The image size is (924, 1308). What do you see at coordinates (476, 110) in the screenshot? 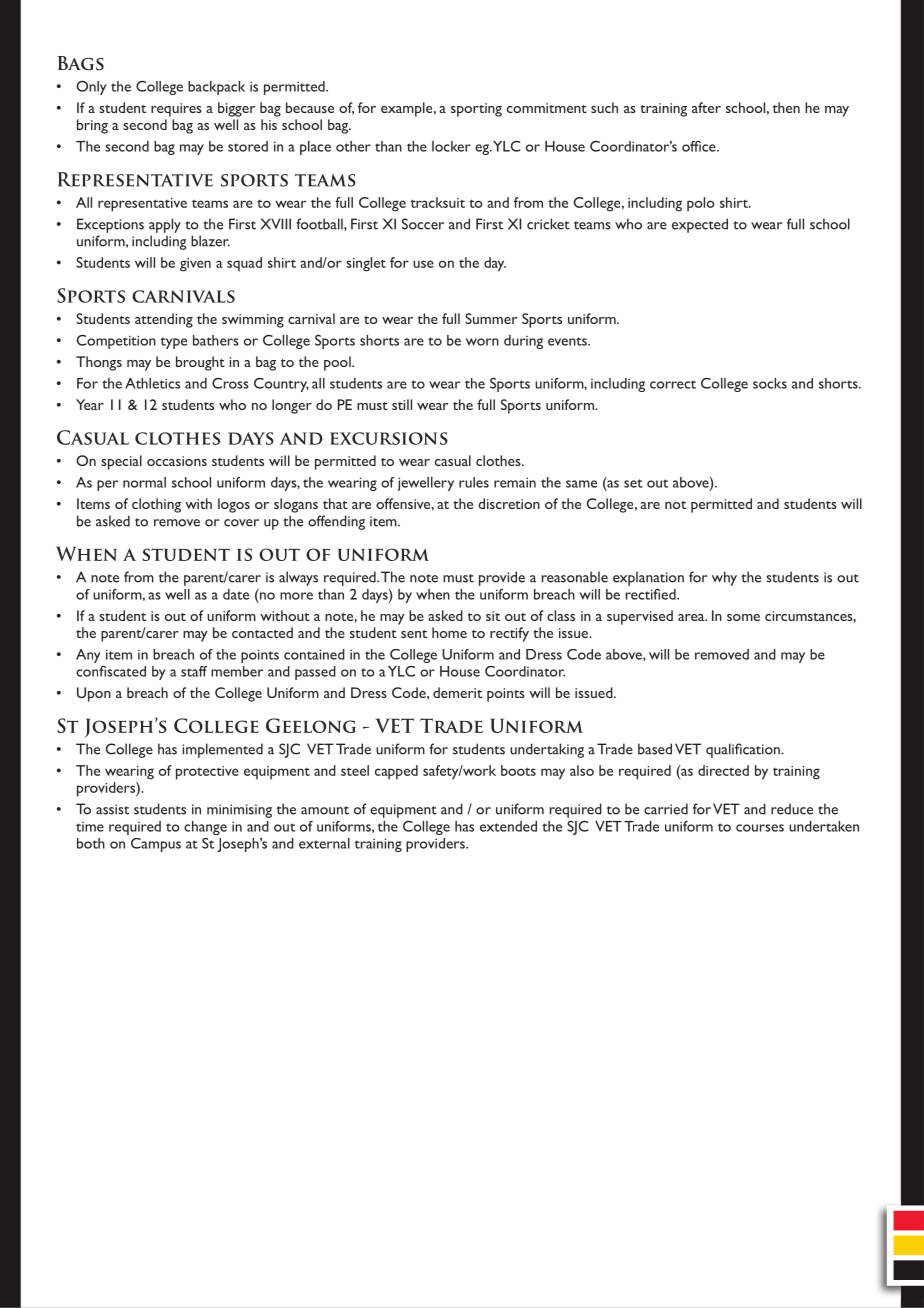
I see `sporting` at bounding box center [476, 110].
